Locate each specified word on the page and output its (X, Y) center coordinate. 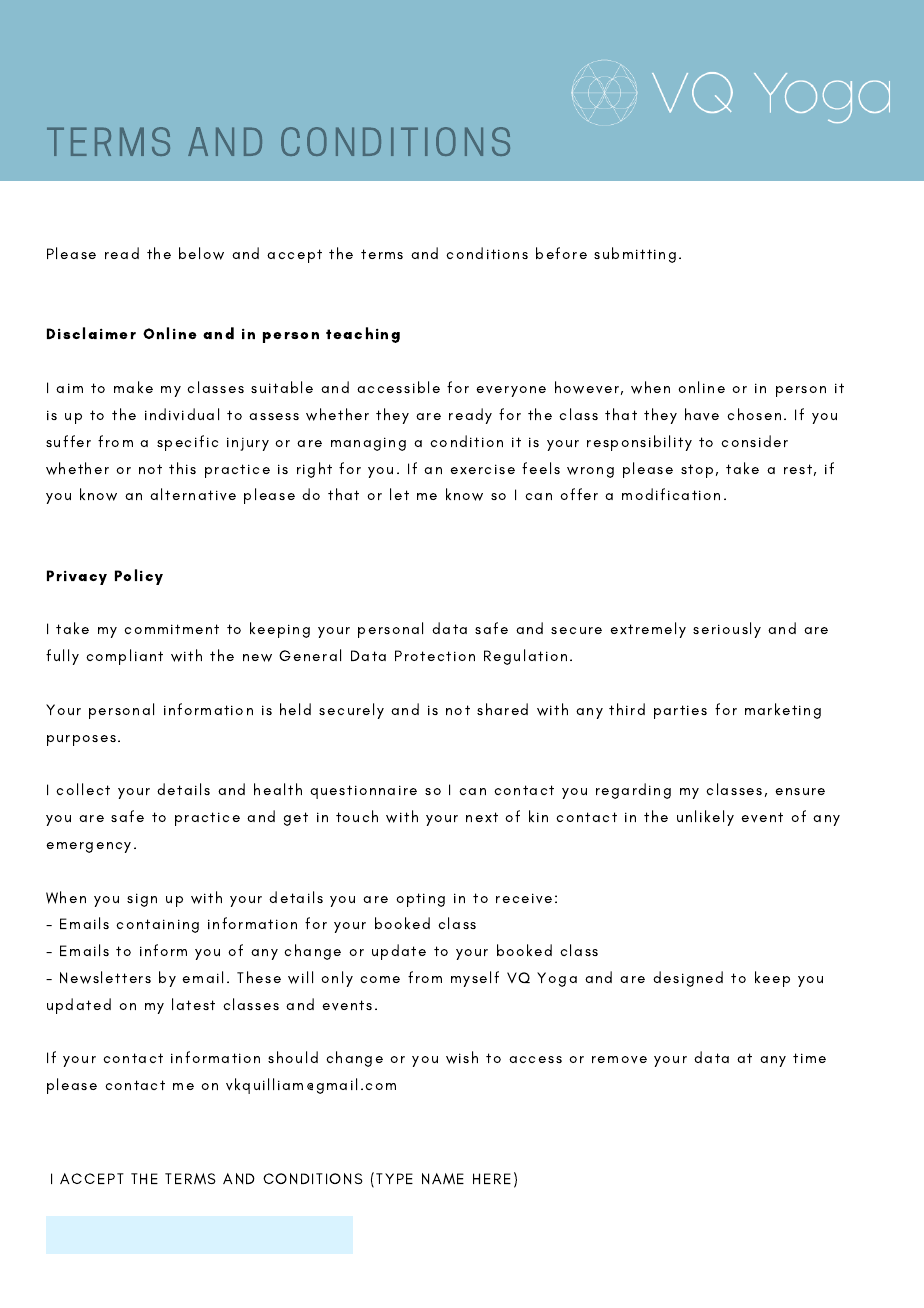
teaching (363, 335)
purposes (81, 740)
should (293, 1057)
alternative (193, 494)
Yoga (557, 979)
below (201, 253)
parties (680, 712)
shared (502, 709)
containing (157, 926)
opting (420, 900)
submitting (635, 255)
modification (671, 494)
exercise (482, 469)
